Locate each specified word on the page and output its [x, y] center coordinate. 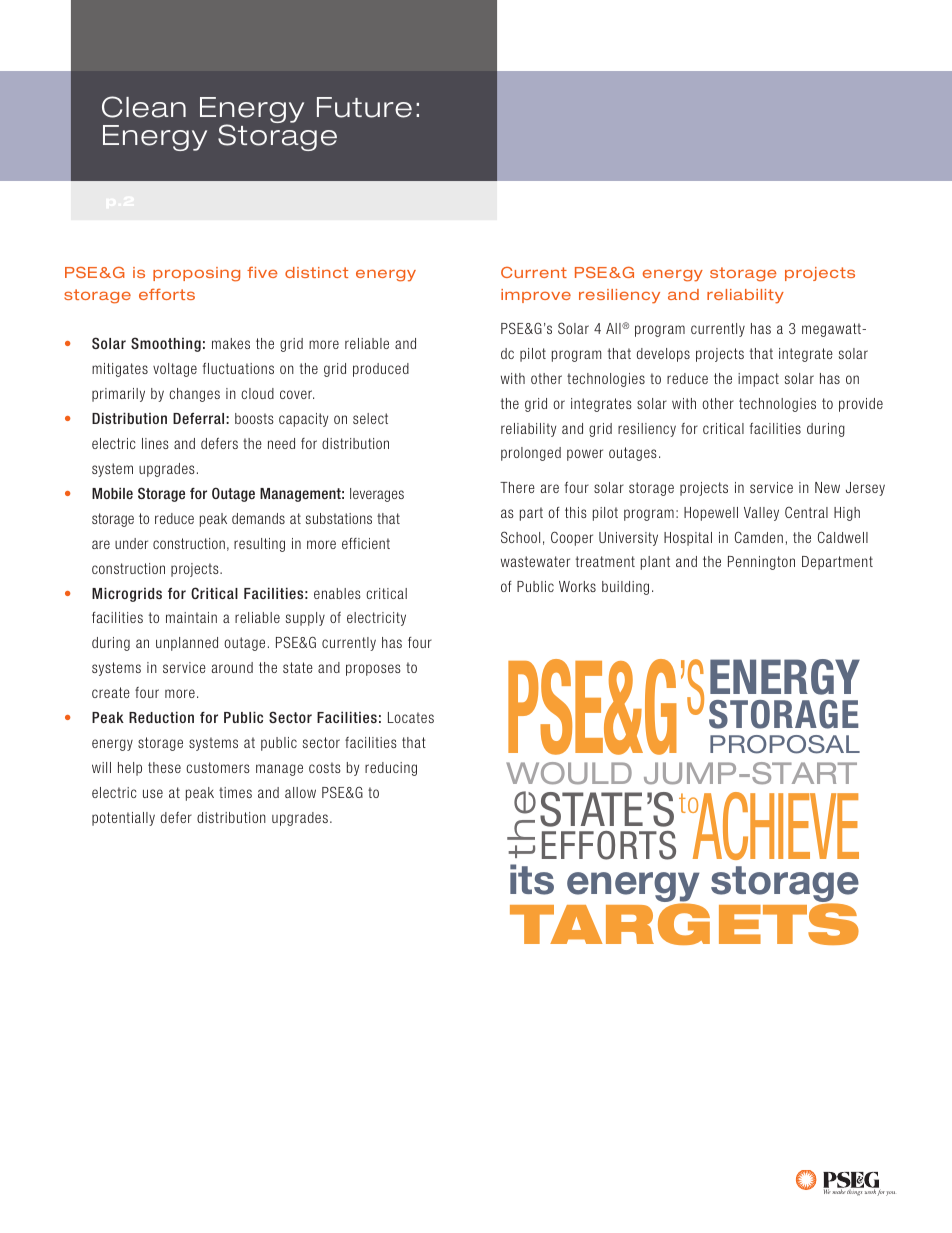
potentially [123, 819]
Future [364, 107]
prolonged [531, 454]
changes [194, 395]
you [890, 1193]
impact [758, 380]
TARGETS [684, 923]
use [153, 793]
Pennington [761, 563]
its [532, 879]
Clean [144, 107]
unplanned [187, 644]
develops [663, 355]
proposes [373, 670]
